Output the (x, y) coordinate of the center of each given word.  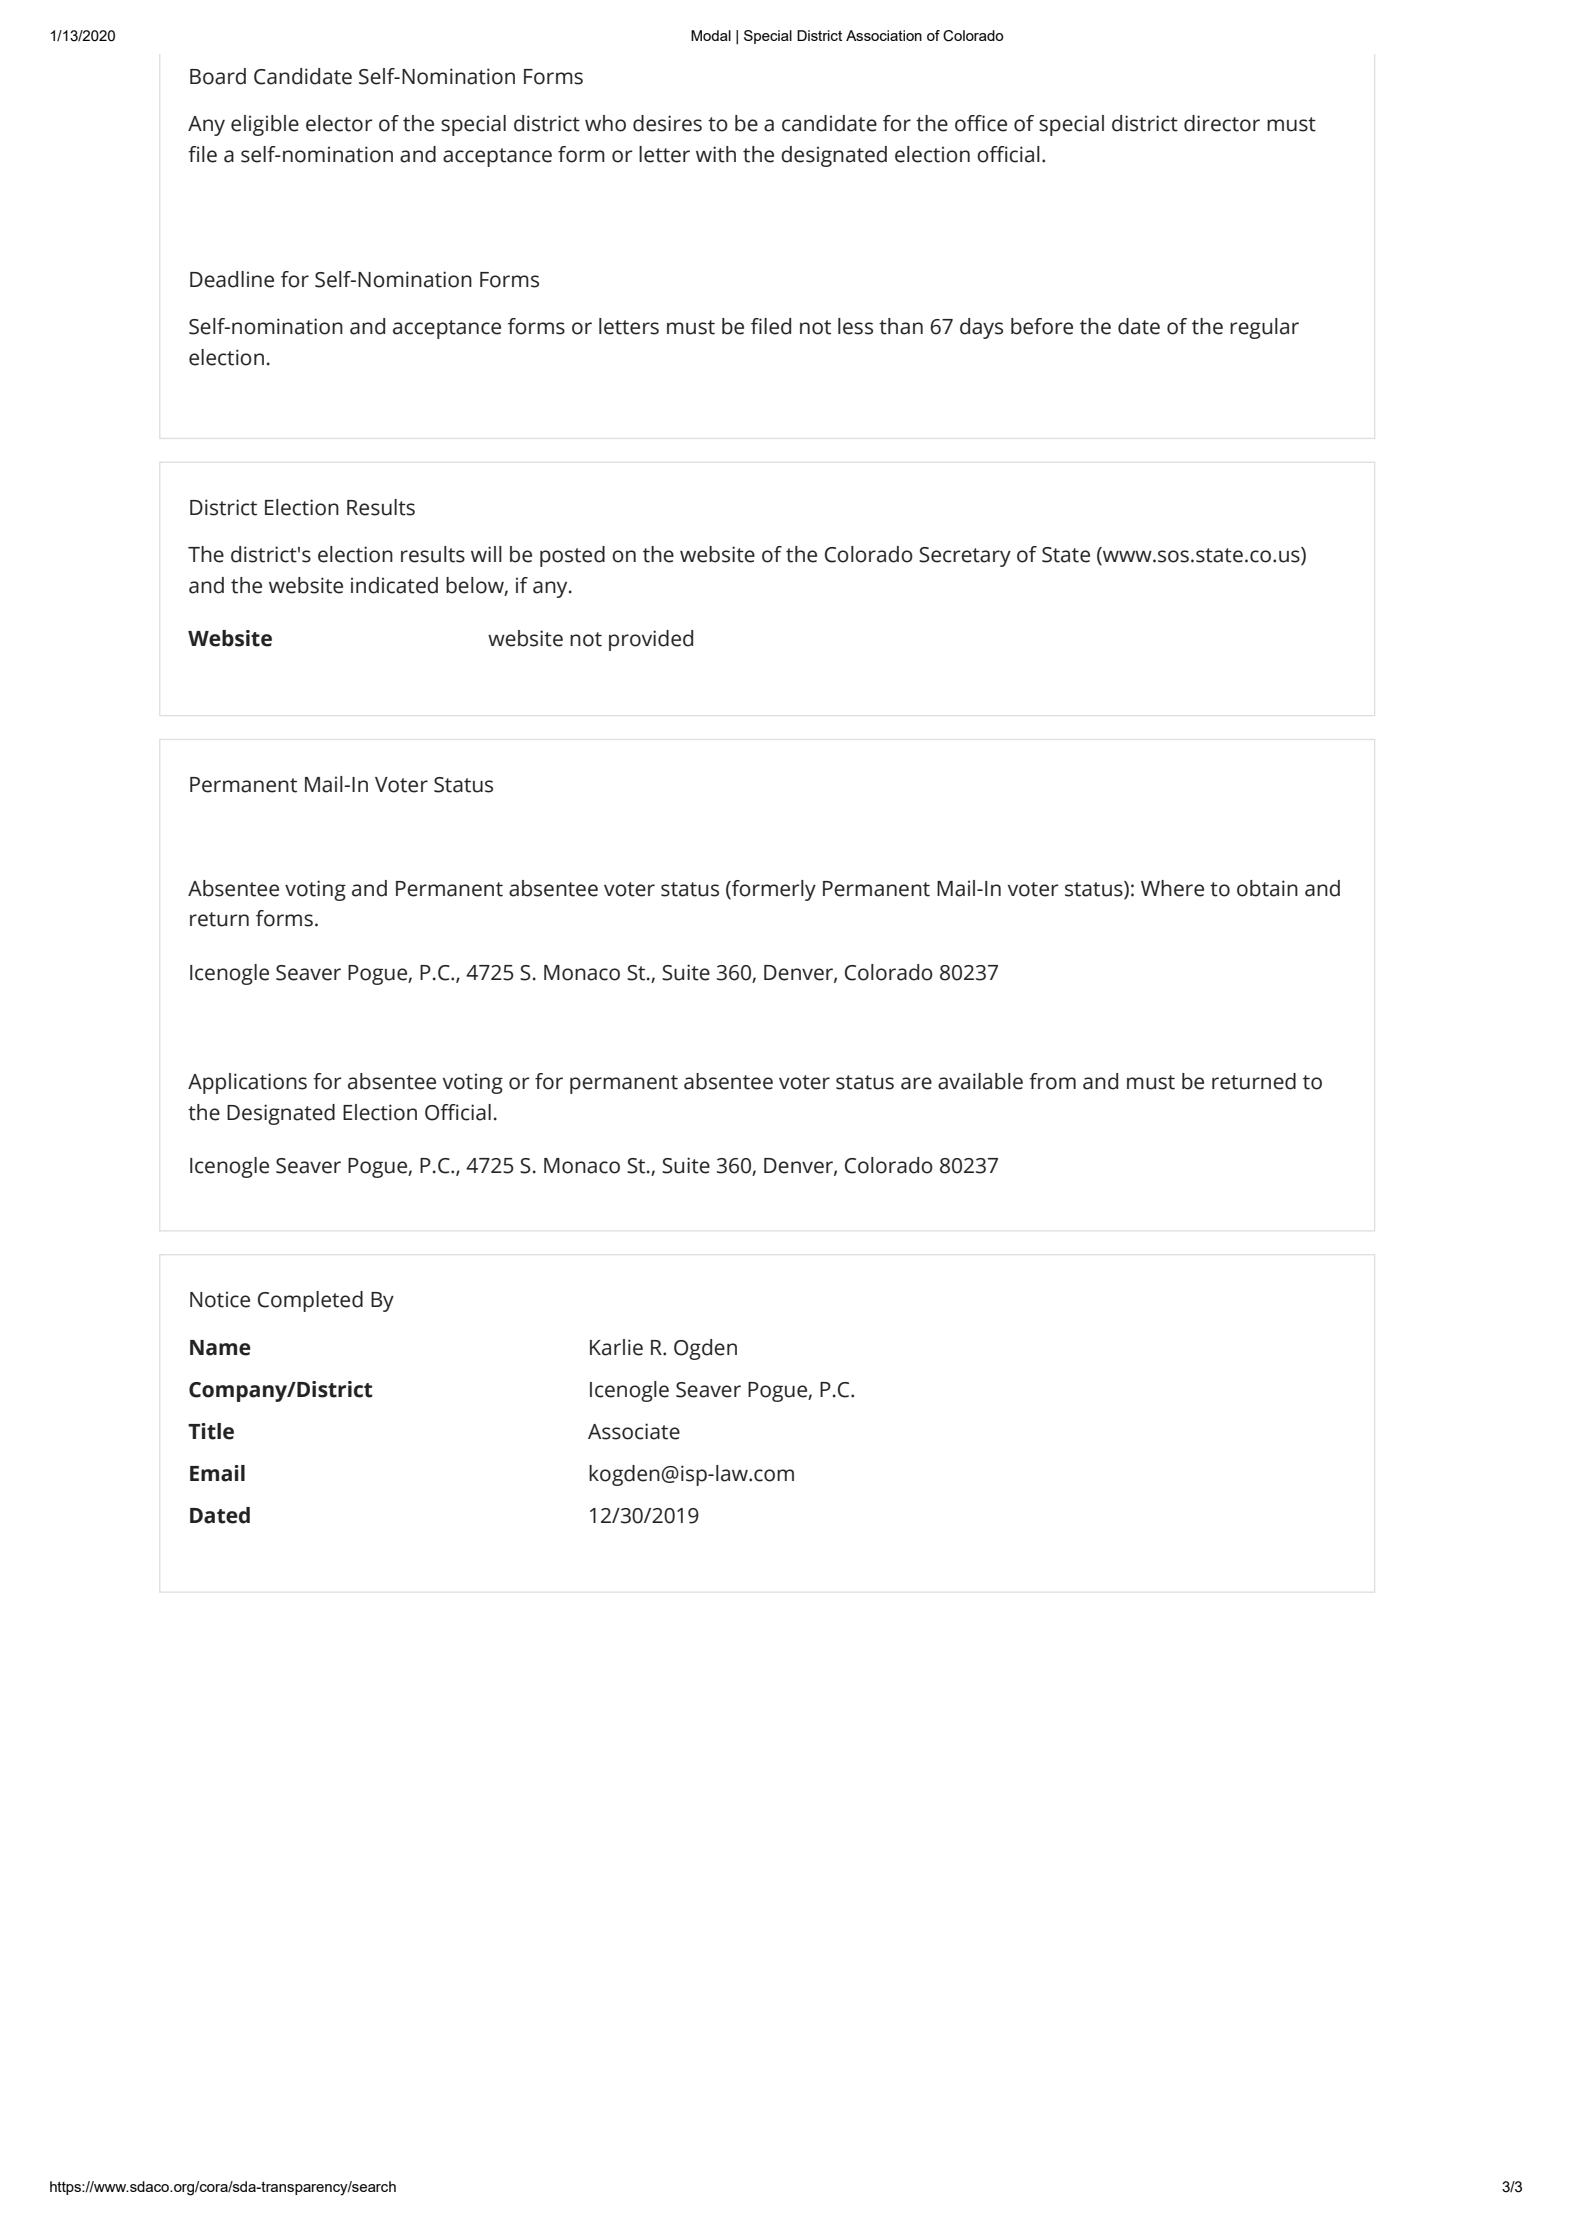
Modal (711, 35)
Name (220, 1348)
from (1052, 1081)
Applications (247, 1083)
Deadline (232, 279)
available (980, 1081)
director (1222, 123)
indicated (394, 585)
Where (1172, 888)
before (1042, 326)
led (777, 326)
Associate (634, 1431)
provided (651, 640)
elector (339, 123)
